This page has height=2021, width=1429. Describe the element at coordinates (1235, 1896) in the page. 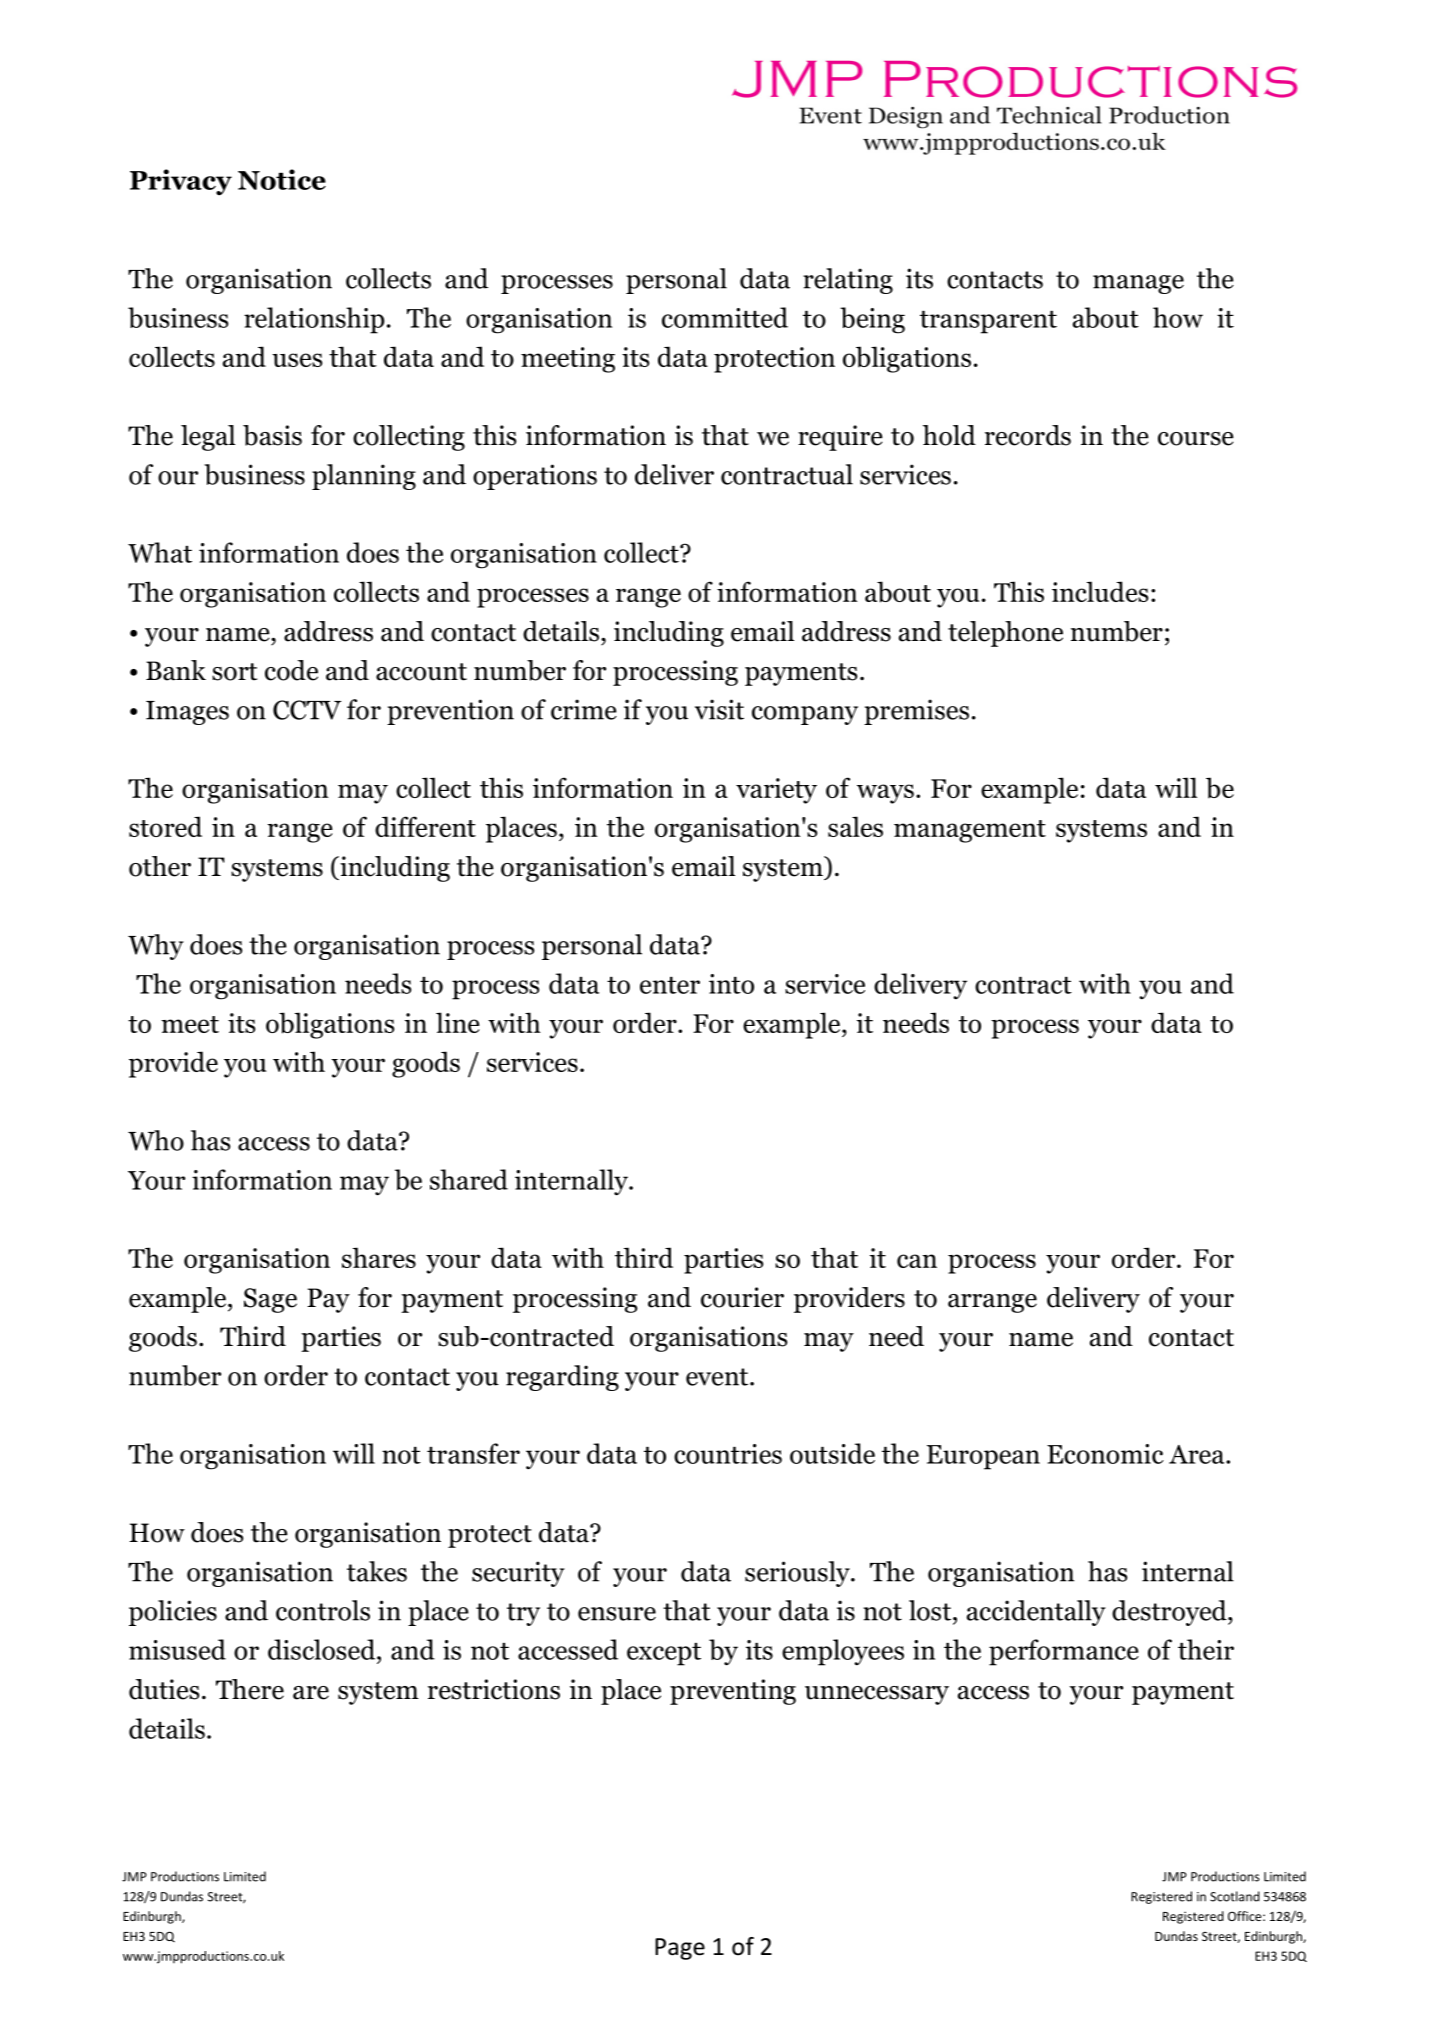

I see `Scotland` at that location.
